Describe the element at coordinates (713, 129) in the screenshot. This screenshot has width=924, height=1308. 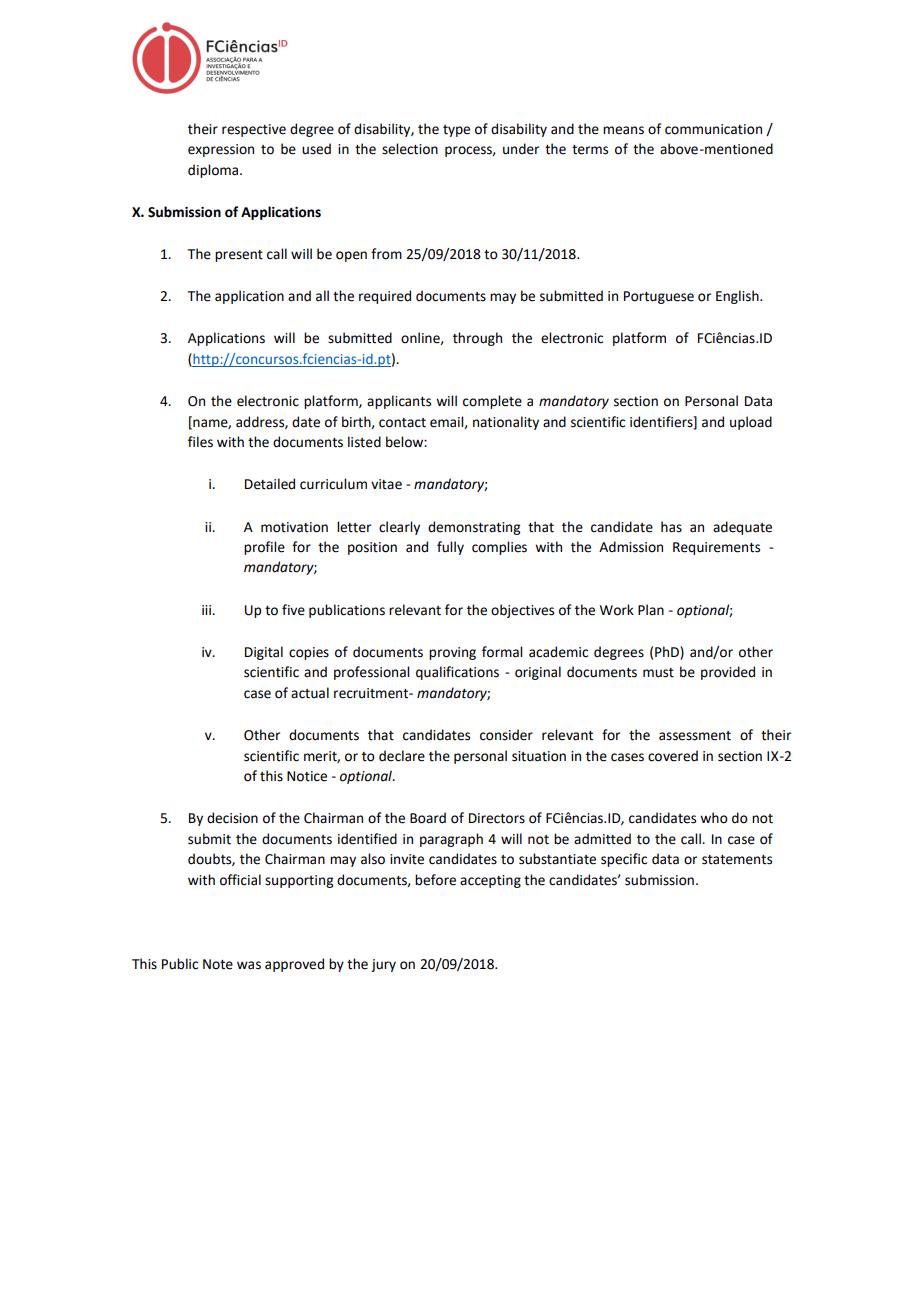
I see `communication` at that location.
